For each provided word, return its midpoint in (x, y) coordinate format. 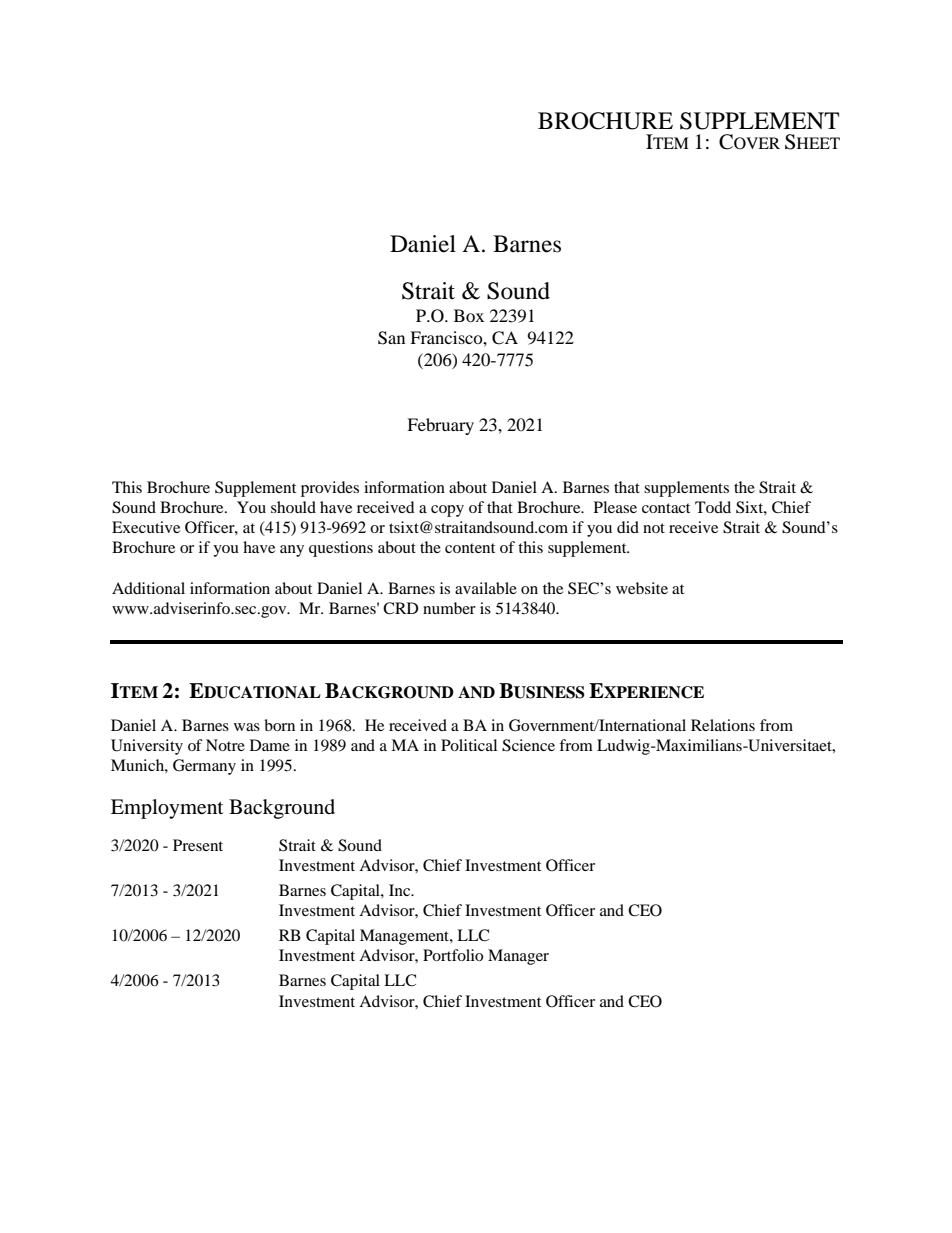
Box (469, 315)
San (391, 338)
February (440, 426)
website (642, 588)
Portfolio (453, 955)
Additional (148, 588)
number (449, 608)
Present (198, 845)
